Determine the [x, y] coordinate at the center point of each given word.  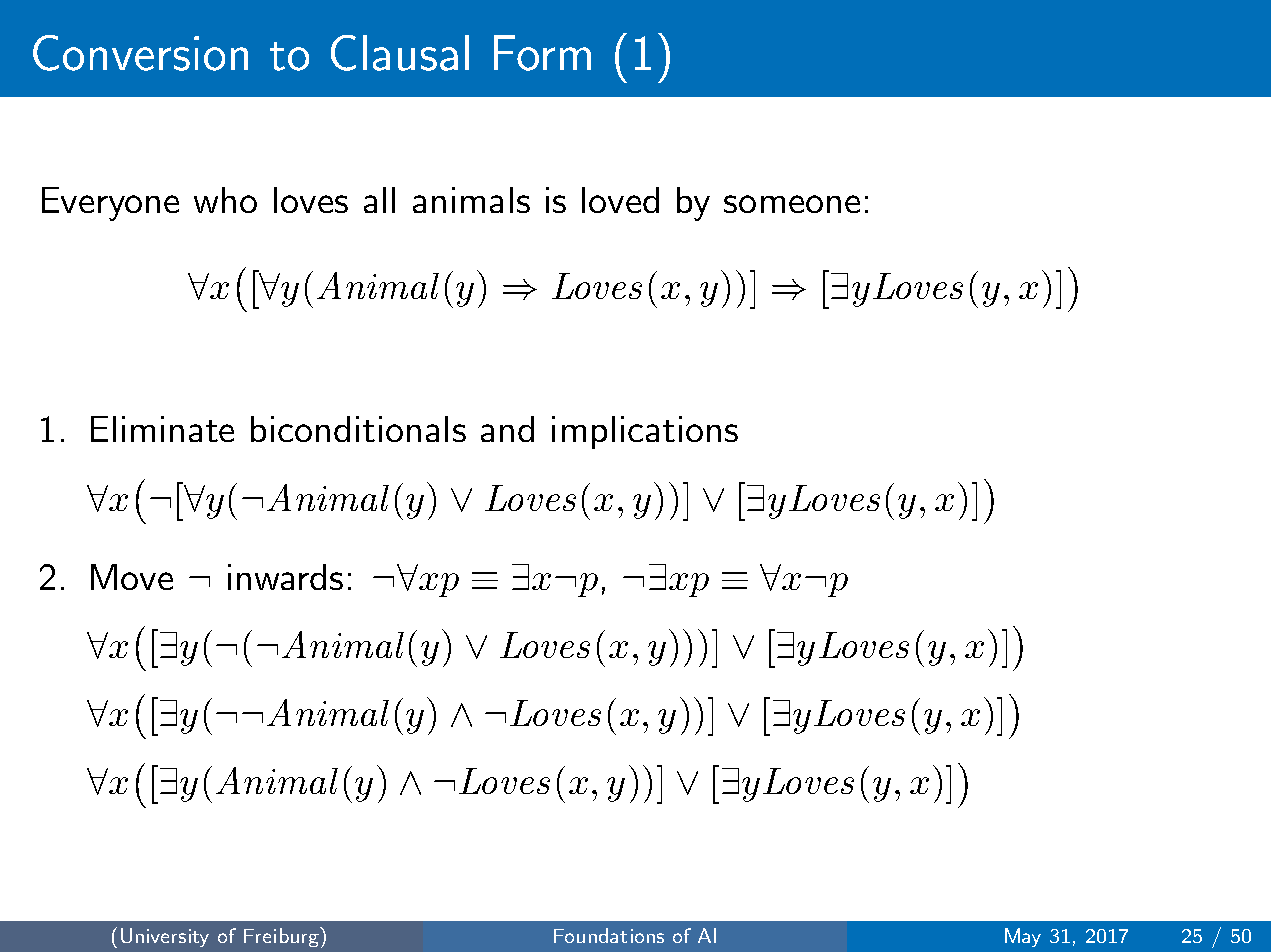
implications [645, 432]
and [507, 429]
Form [542, 53]
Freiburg [282, 937]
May [1023, 937]
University [165, 937]
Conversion [140, 53]
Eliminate [162, 429]
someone [792, 204]
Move [132, 577]
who [225, 200]
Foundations [609, 935]
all [379, 200]
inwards [285, 577]
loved [620, 200]
